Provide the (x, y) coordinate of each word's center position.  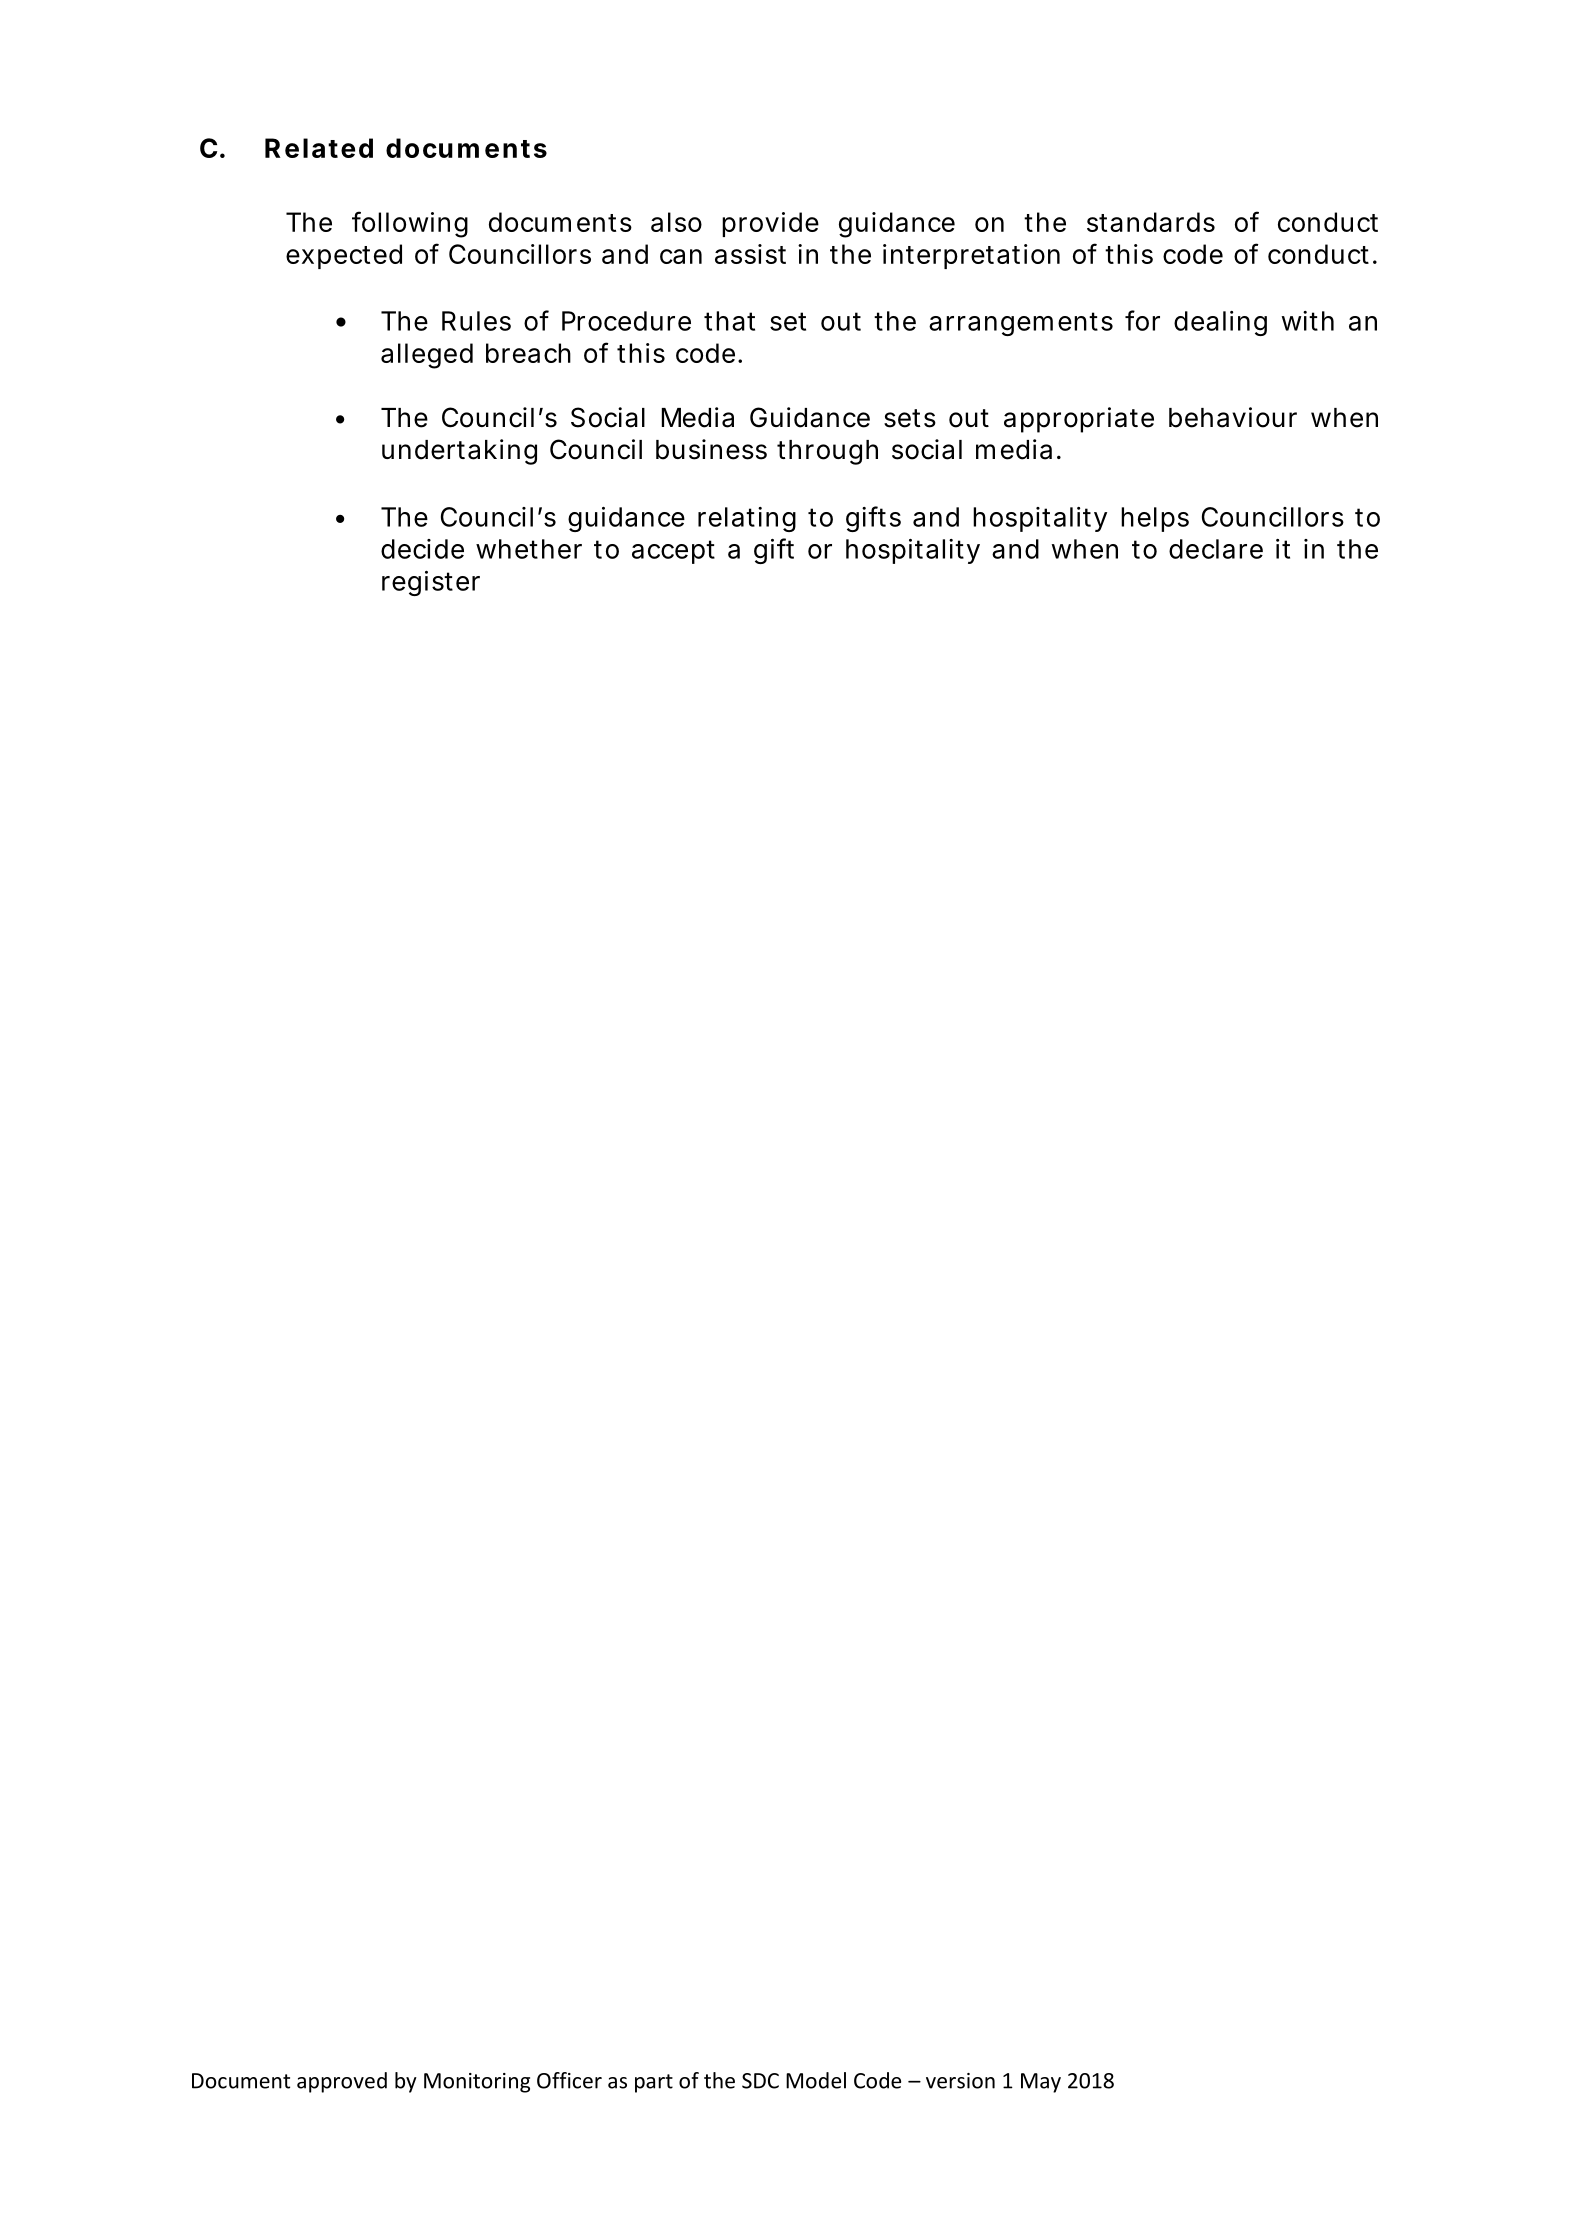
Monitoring (477, 2083)
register (431, 583)
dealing (1220, 323)
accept (673, 552)
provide (770, 224)
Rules (476, 321)
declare (1216, 549)
